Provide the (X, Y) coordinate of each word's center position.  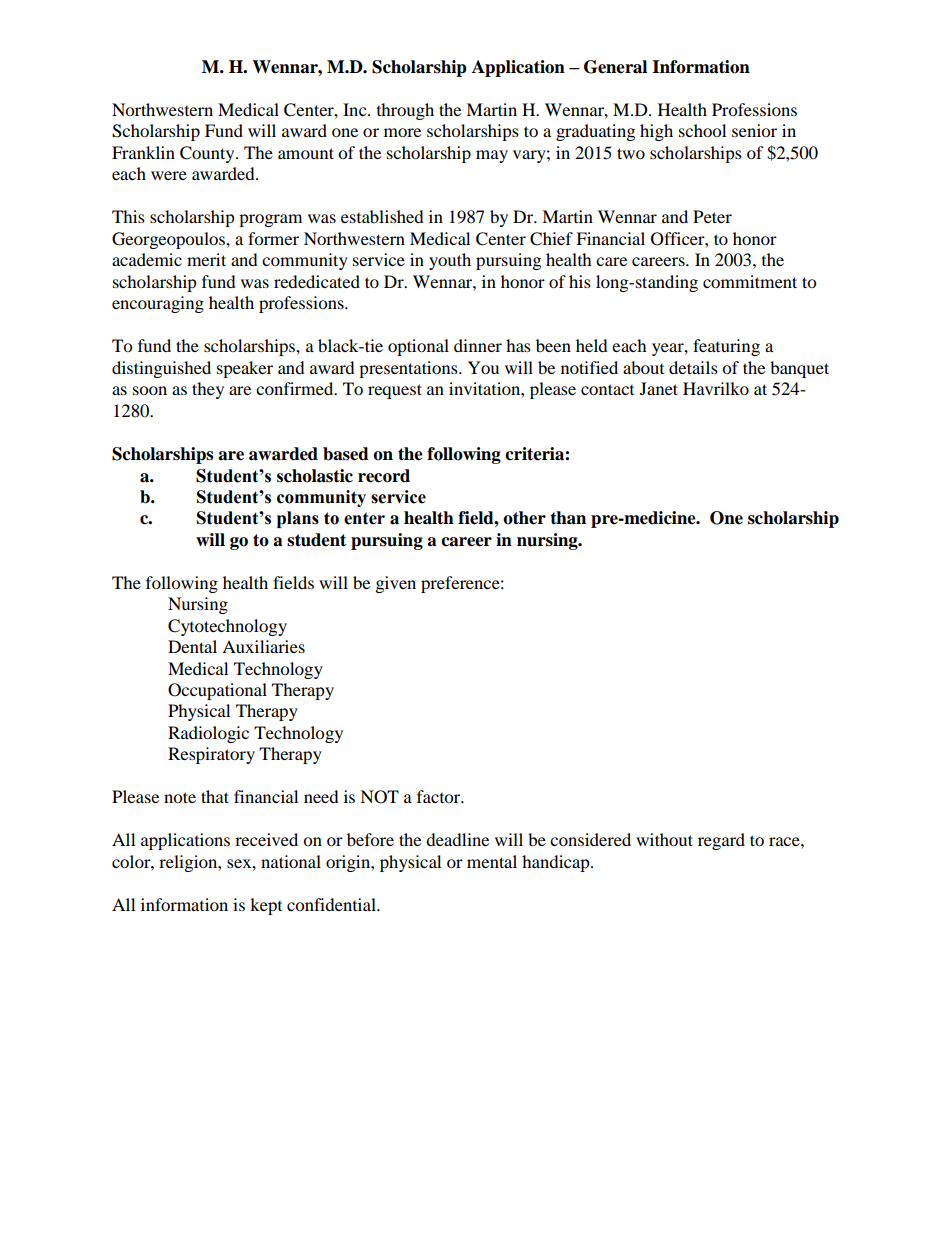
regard (721, 841)
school (702, 130)
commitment (750, 281)
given (396, 584)
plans (298, 519)
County (208, 154)
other (524, 518)
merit (206, 259)
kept (266, 906)
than (568, 518)
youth (450, 261)
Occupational (217, 691)
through (405, 111)
